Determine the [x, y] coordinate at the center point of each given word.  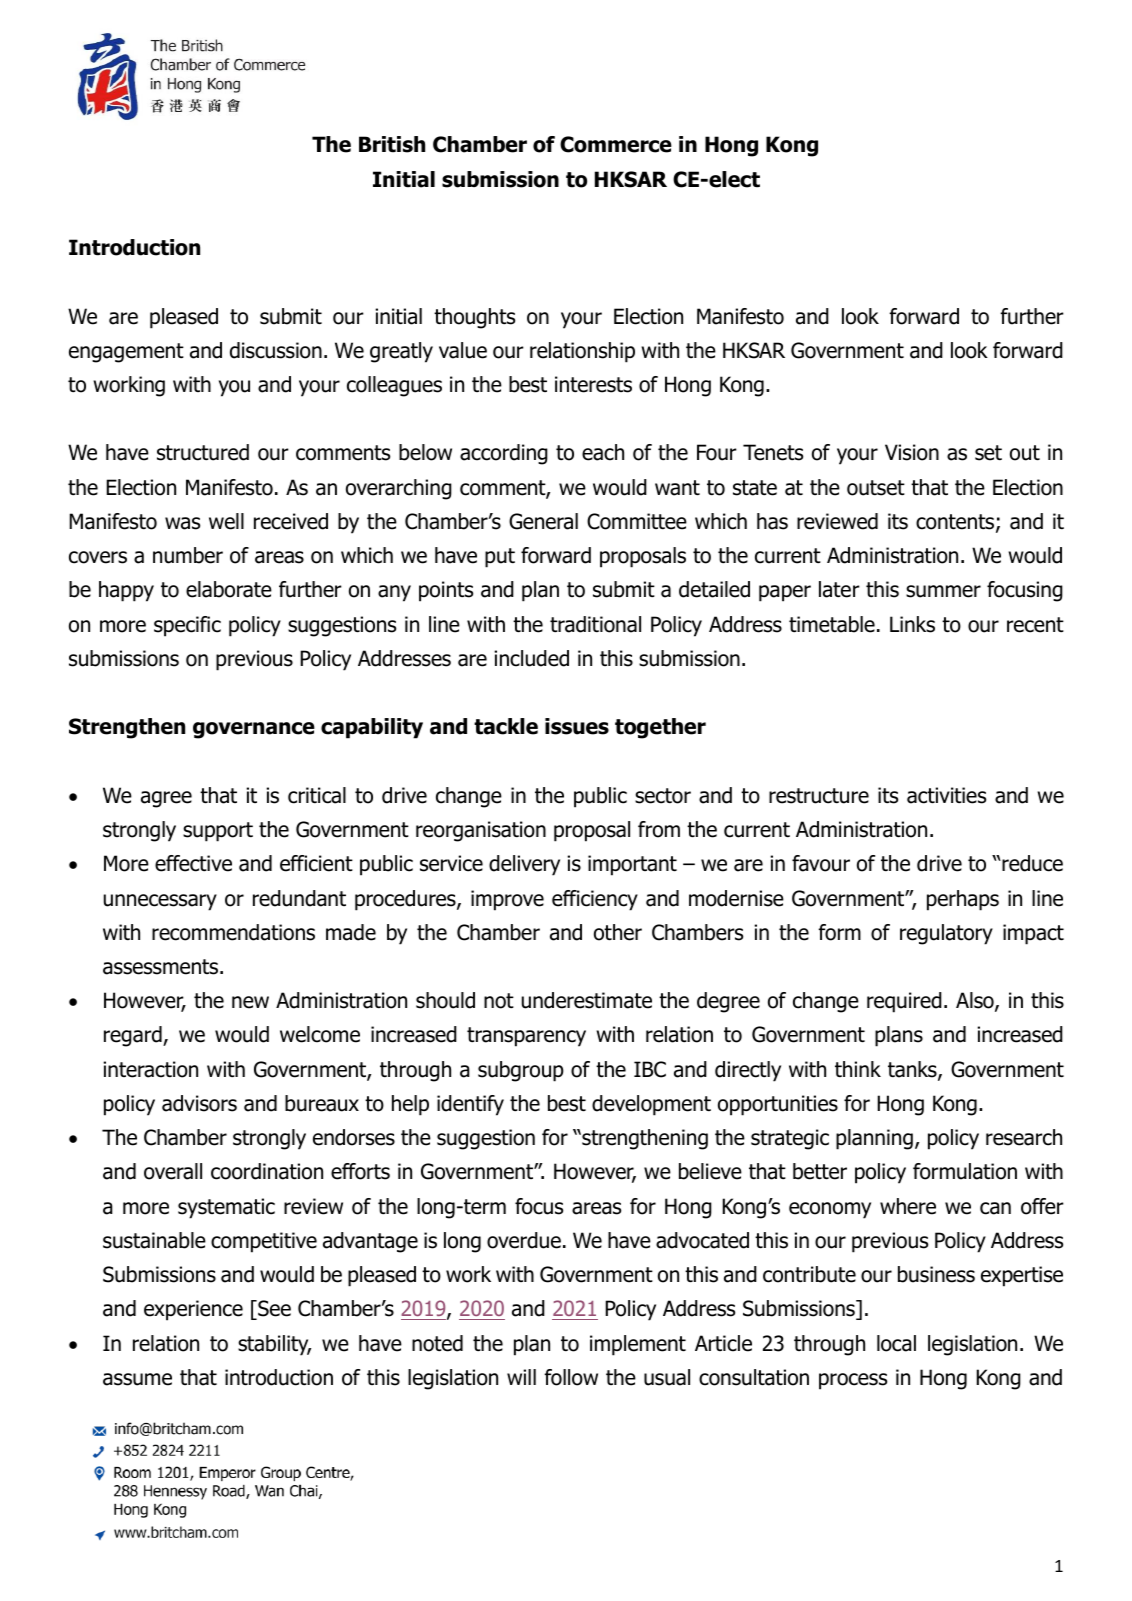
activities [946, 795]
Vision [912, 452]
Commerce [616, 144]
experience [193, 1310]
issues [577, 726]
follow [571, 1377]
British [392, 144]
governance [254, 730]
